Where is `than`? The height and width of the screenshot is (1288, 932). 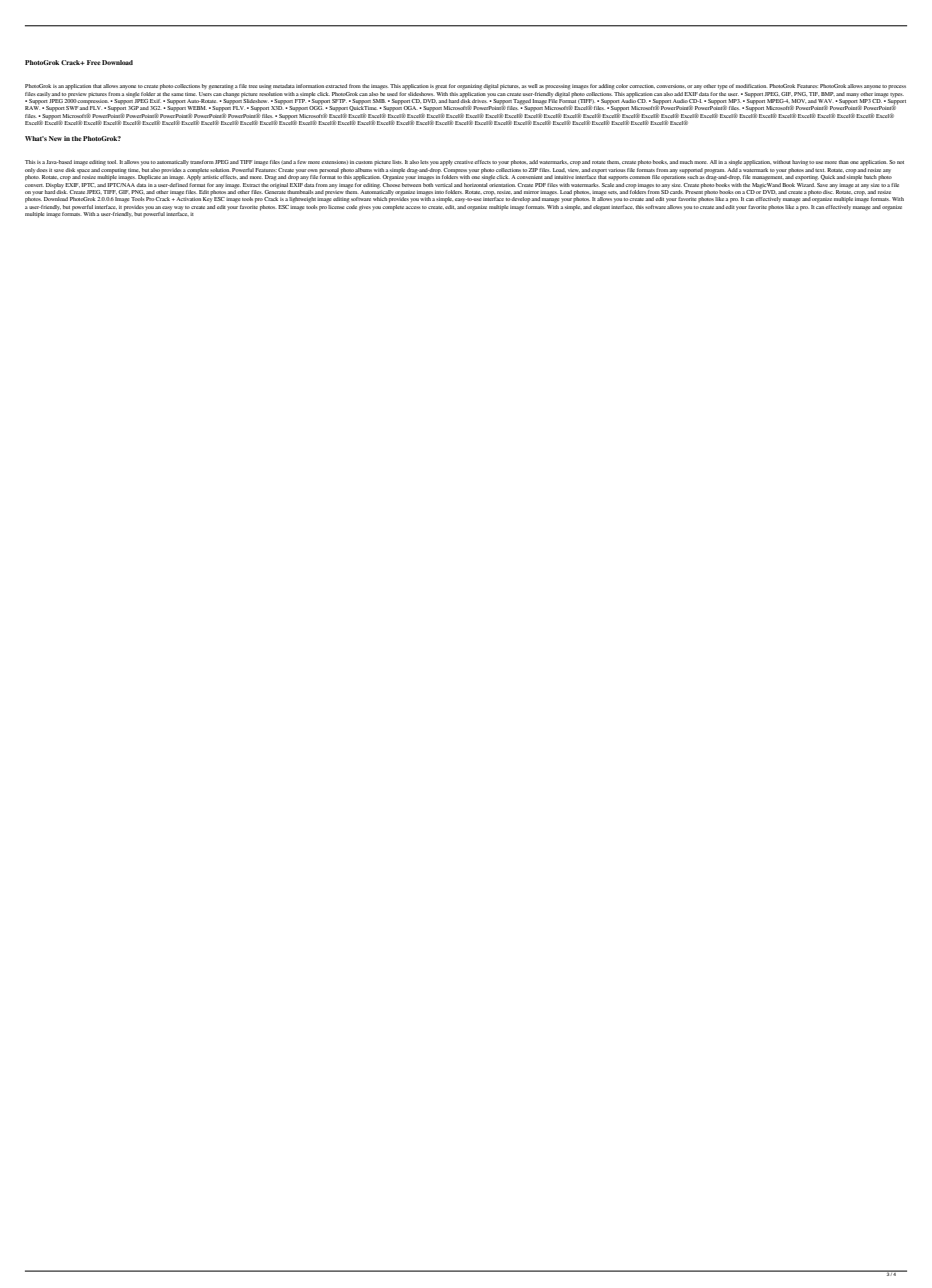 than is located at coordinates (844, 162).
